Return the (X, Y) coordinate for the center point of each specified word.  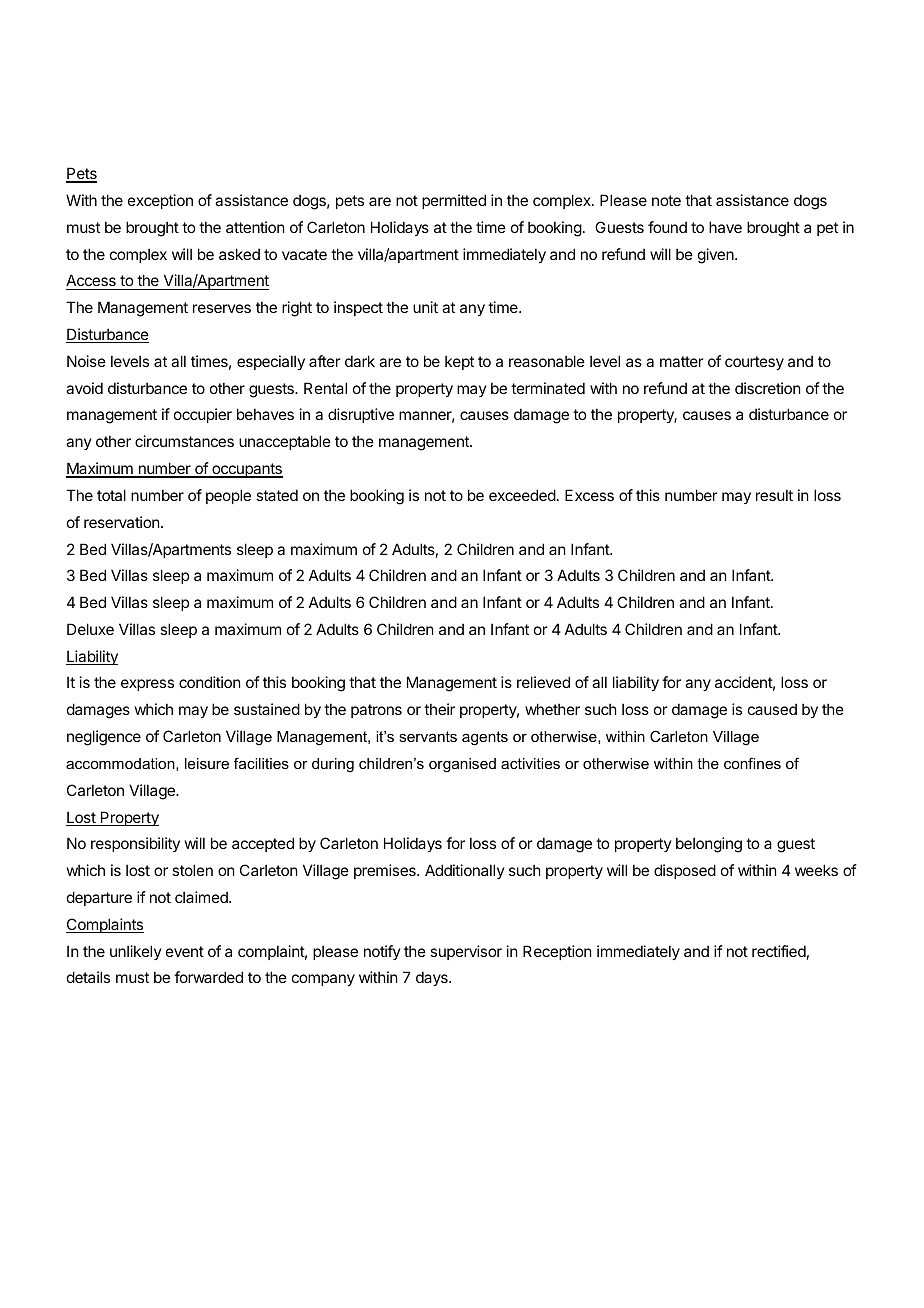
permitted (454, 201)
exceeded (522, 495)
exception (160, 201)
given (717, 256)
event (185, 951)
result (774, 495)
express (147, 685)
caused (772, 709)
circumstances (184, 441)
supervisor (466, 952)
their (439, 709)
